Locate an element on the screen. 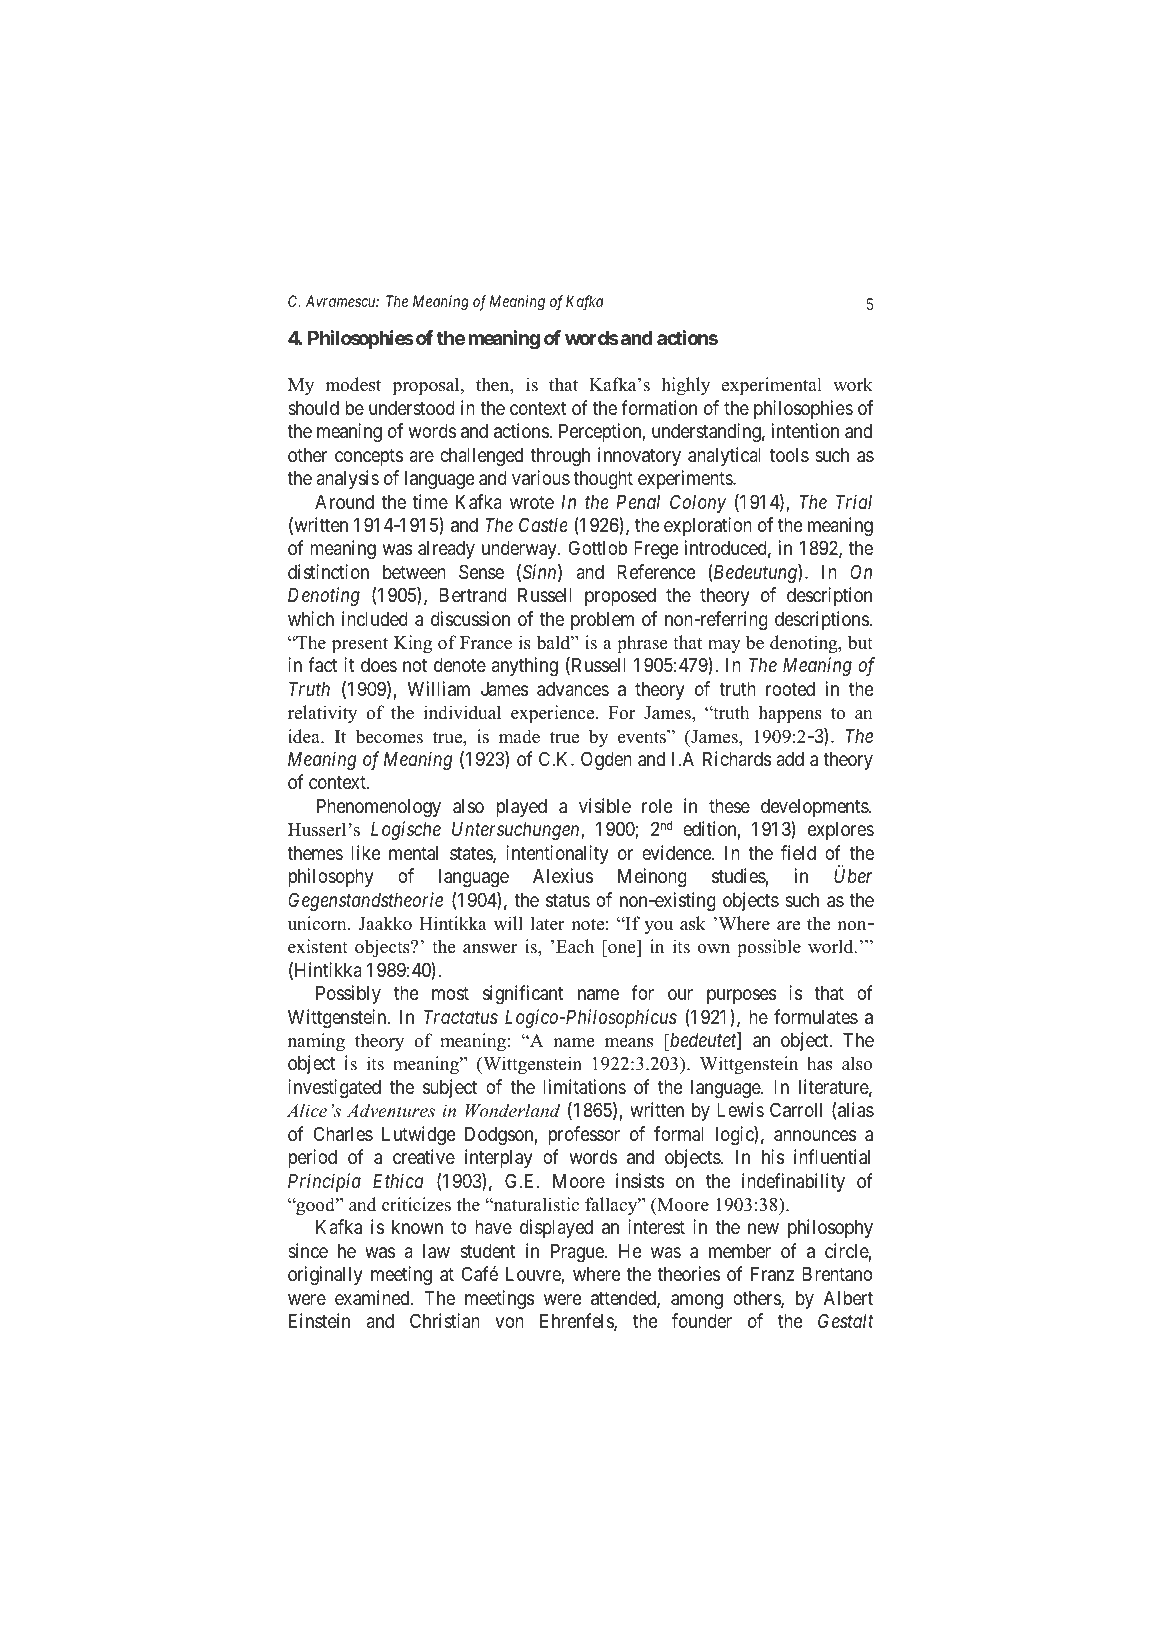 This screenshot has height=1642, width=1161. through is located at coordinates (560, 457).
